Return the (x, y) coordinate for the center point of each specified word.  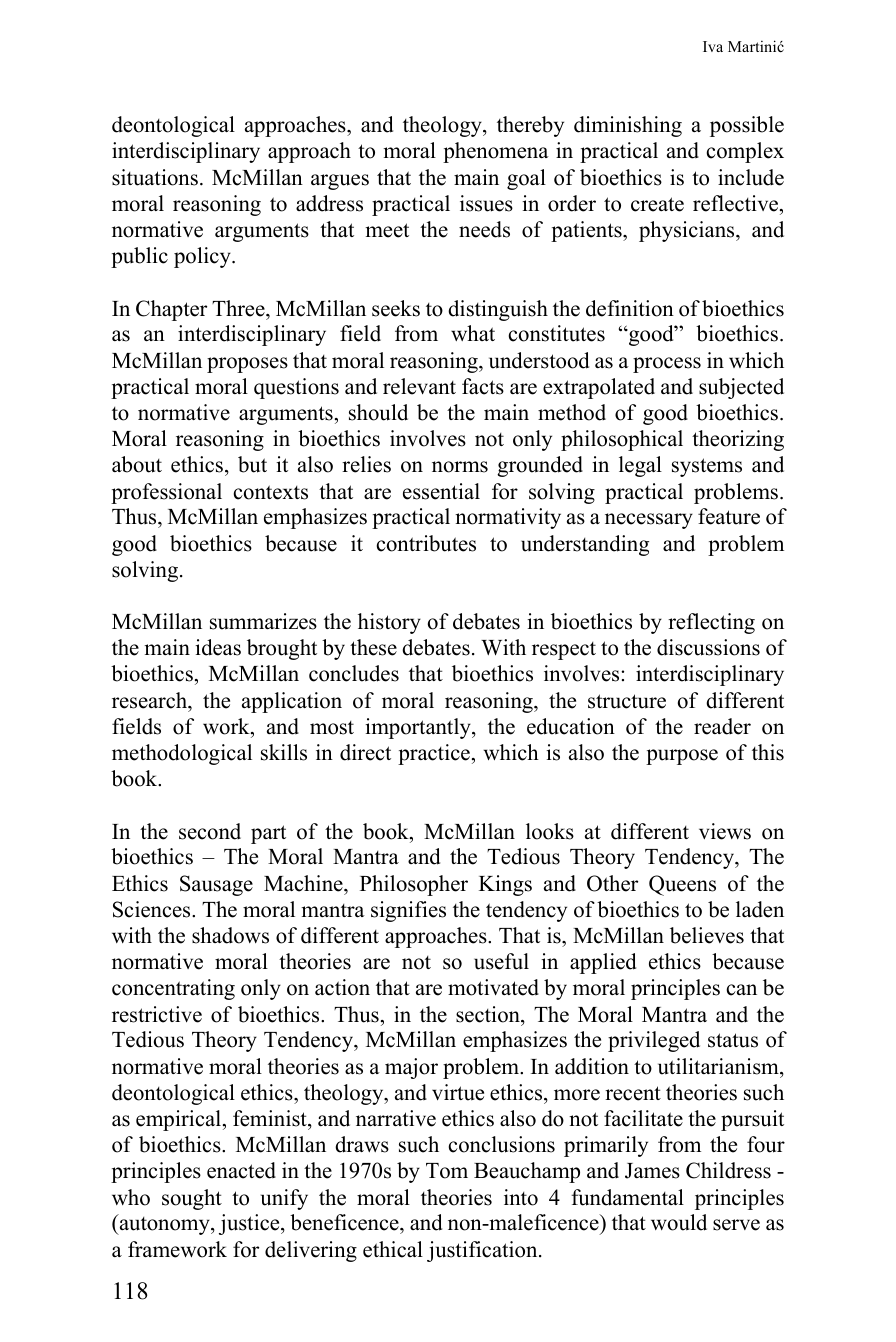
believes (707, 935)
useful (501, 961)
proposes (247, 365)
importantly (419, 728)
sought (192, 1199)
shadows (230, 935)
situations (155, 177)
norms (460, 467)
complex (745, 152)
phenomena (496, 152)
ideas (218, 647)
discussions (708, 647)
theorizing (738, 440)
